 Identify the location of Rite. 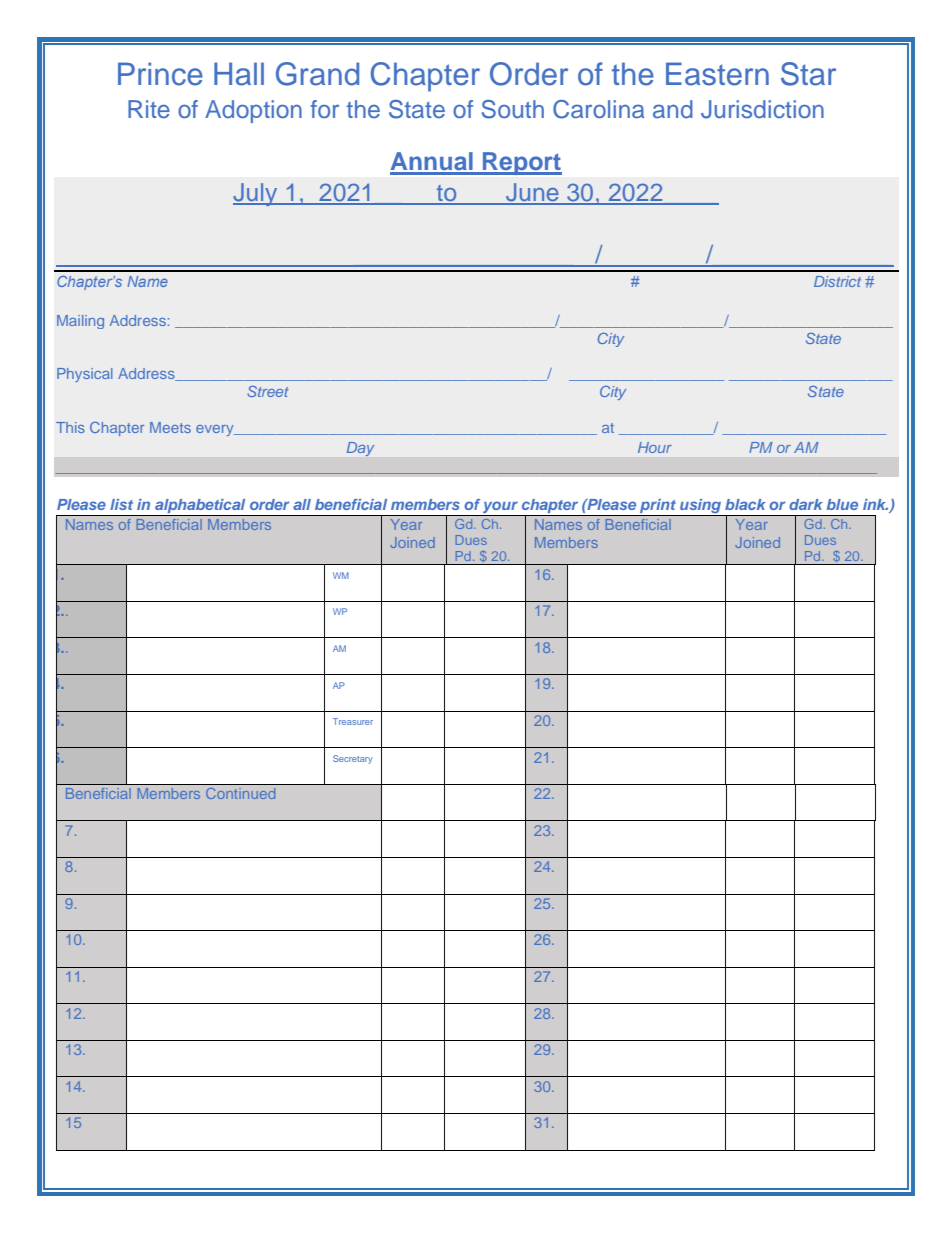
(149, 109).
